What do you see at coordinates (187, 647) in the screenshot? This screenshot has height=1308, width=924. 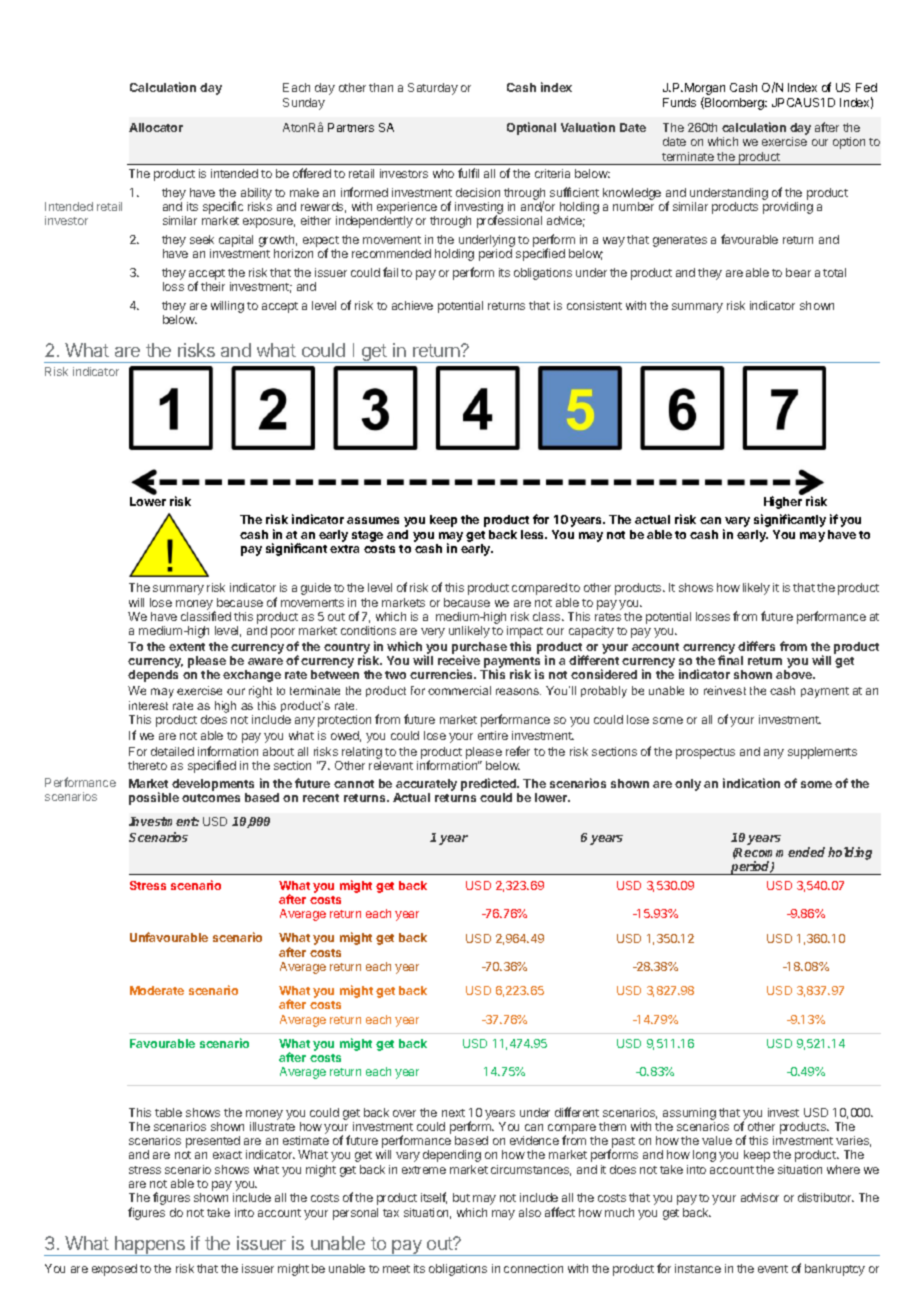 I see `extent` at bounding box center [187, 647].
